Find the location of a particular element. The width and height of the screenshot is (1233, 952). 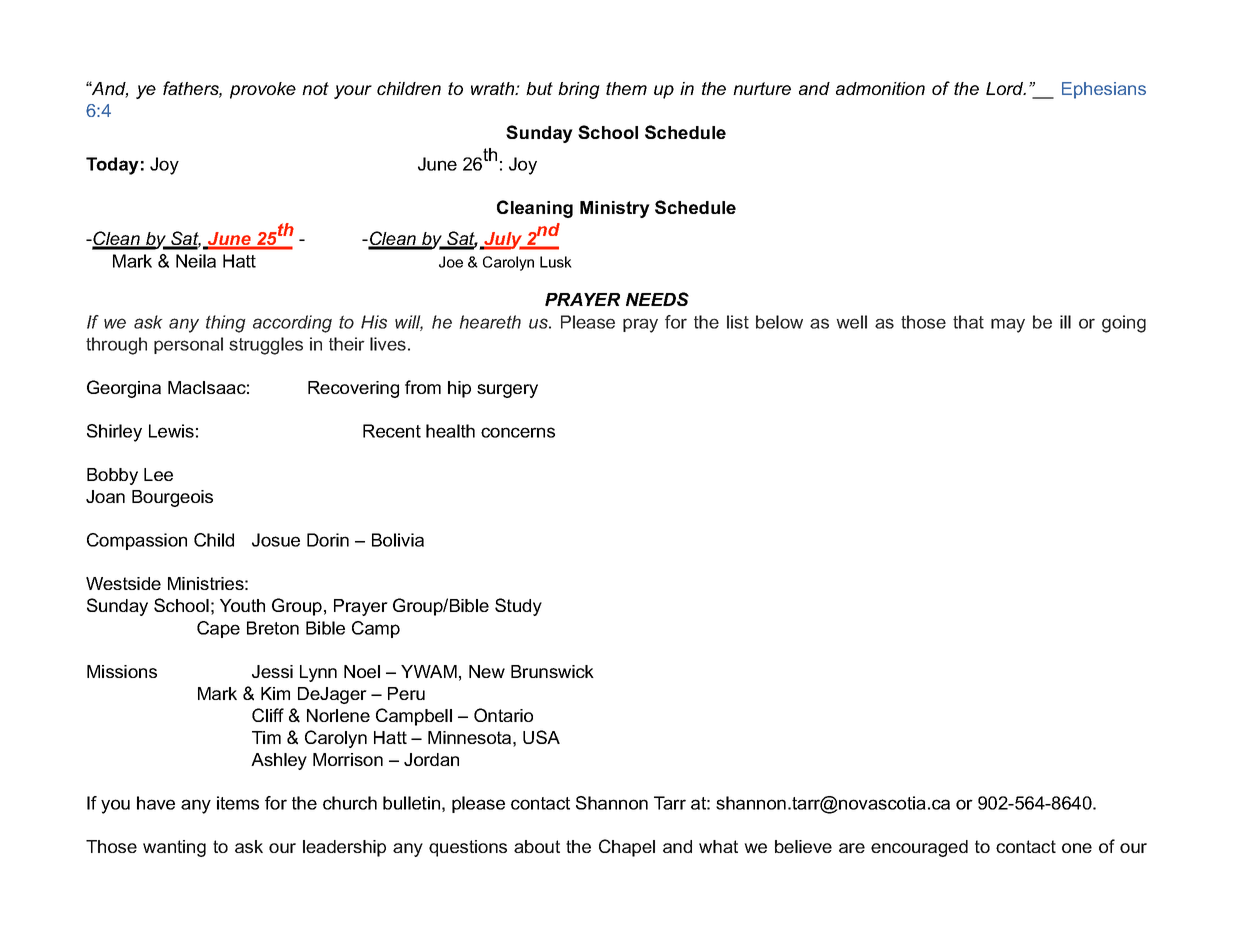

provoke is located at coordinates (263, 90).
